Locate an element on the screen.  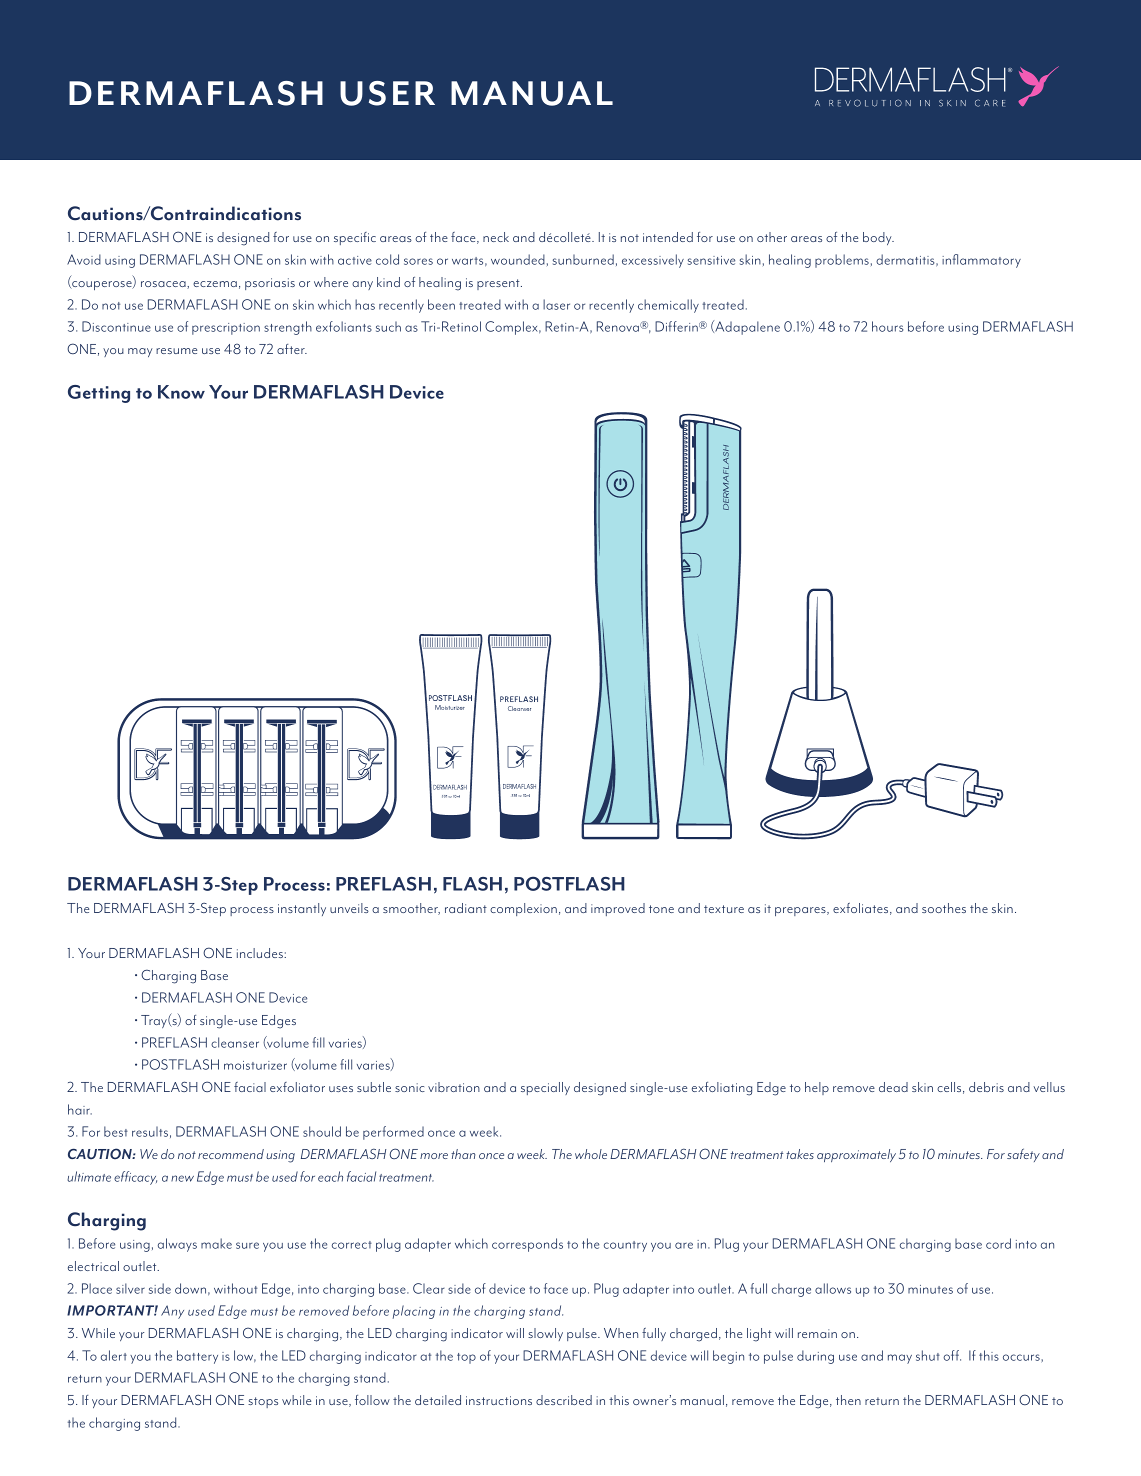
instantly is located at coordinates (302, 909).
